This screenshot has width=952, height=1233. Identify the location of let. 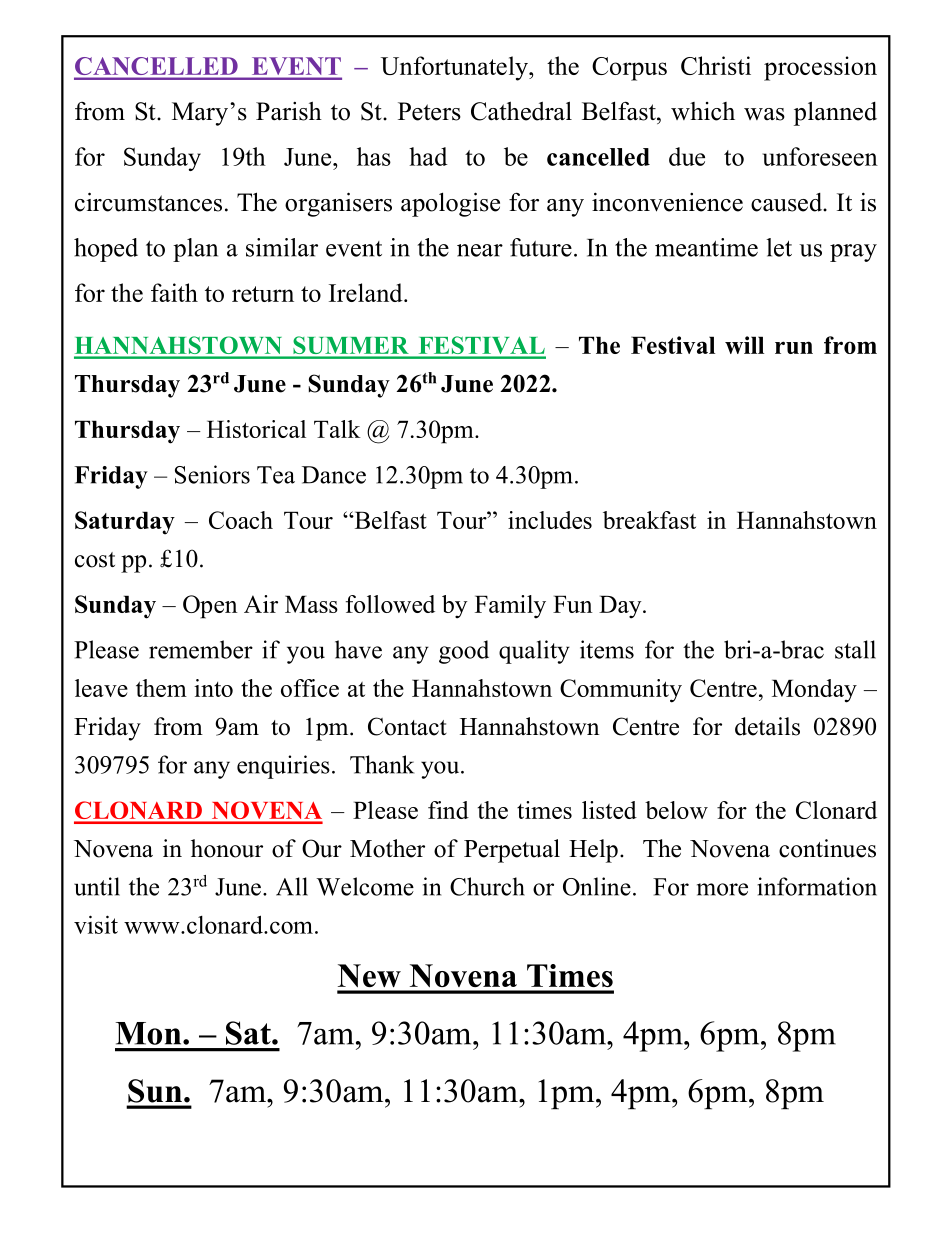
(779, 247).
